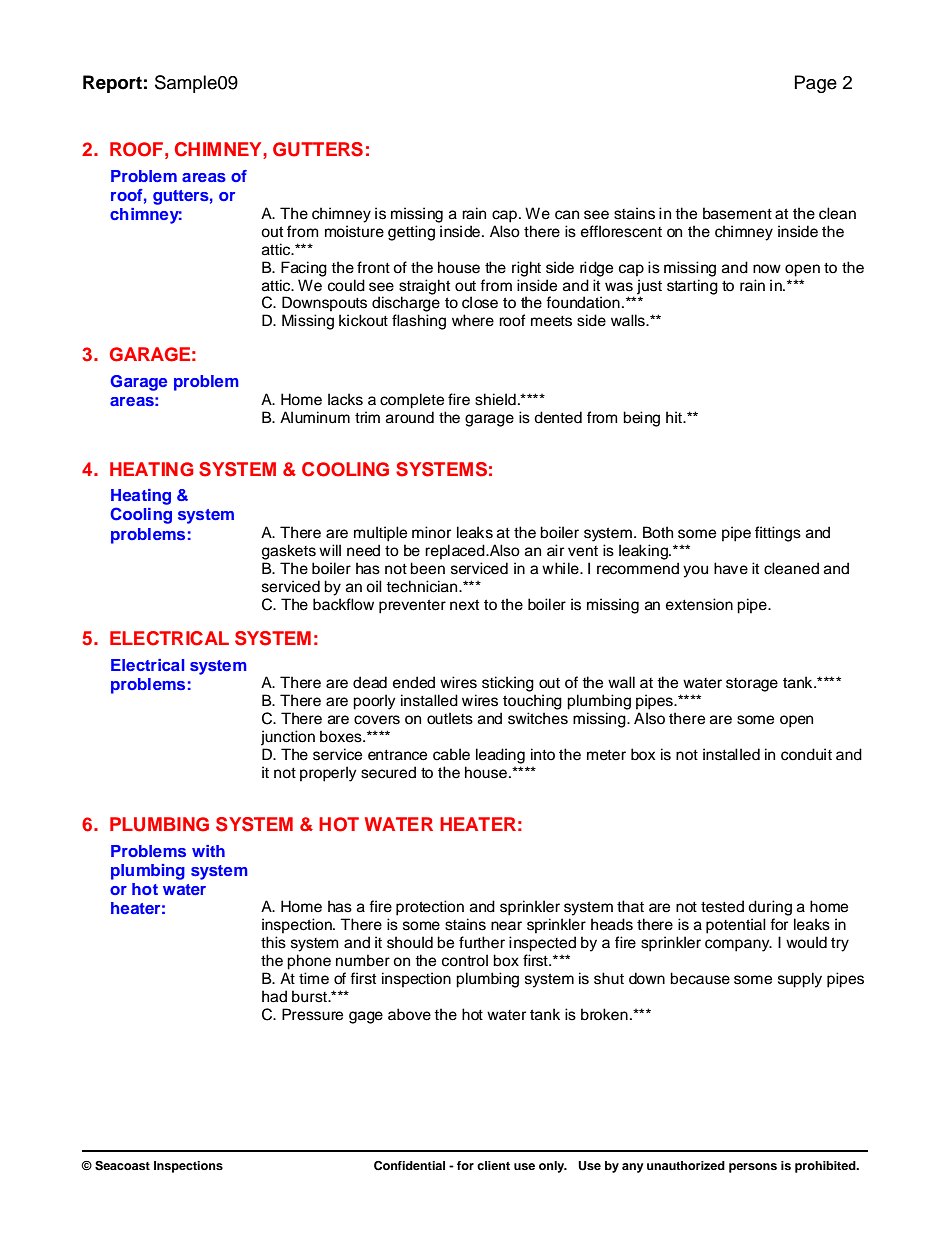  Describe the element at coordinates (112, 84) in the screenshot. I see `Report` at that location.
